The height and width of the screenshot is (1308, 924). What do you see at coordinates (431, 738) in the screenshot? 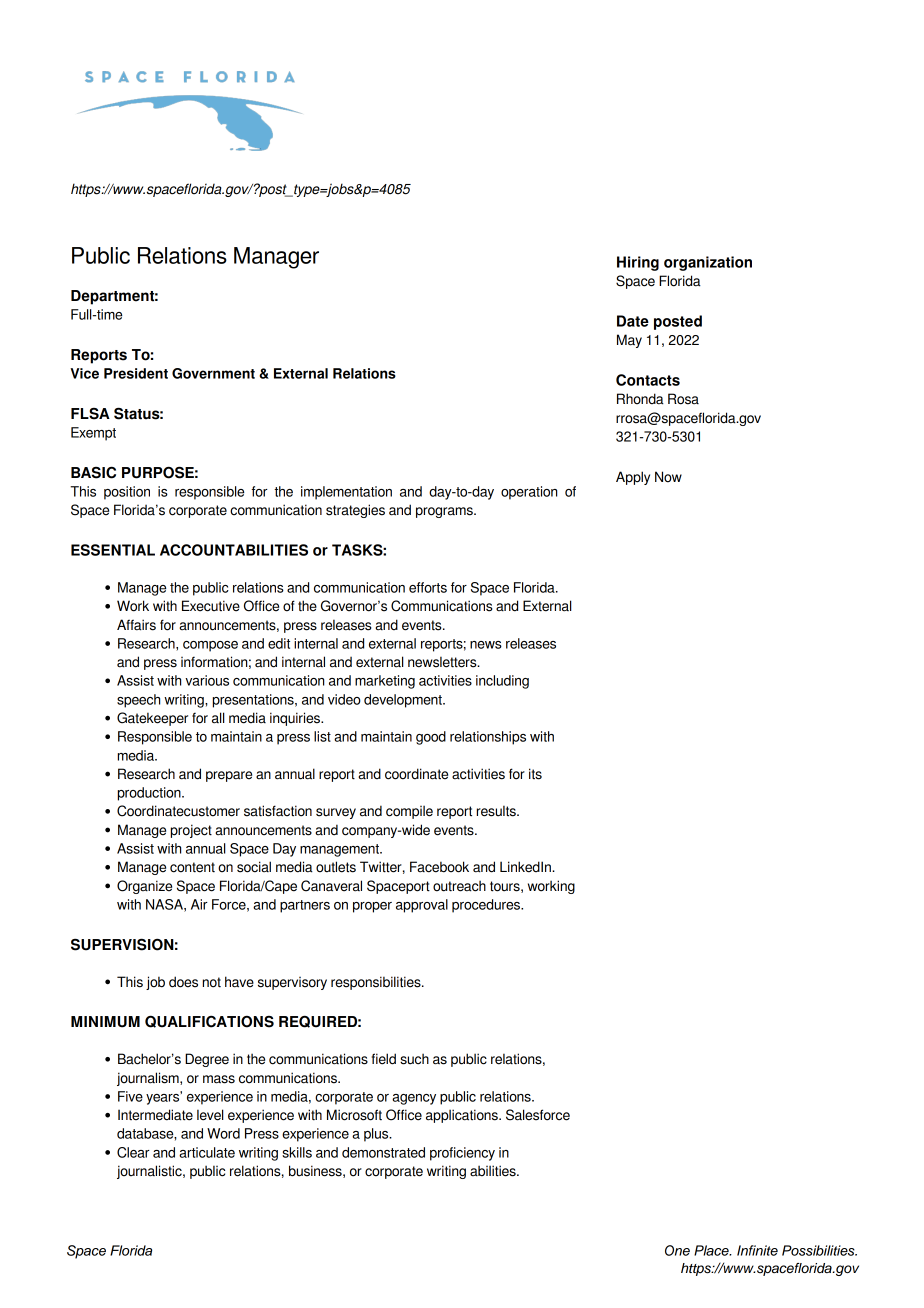
I see `good` at bounding box center [431, 738].
